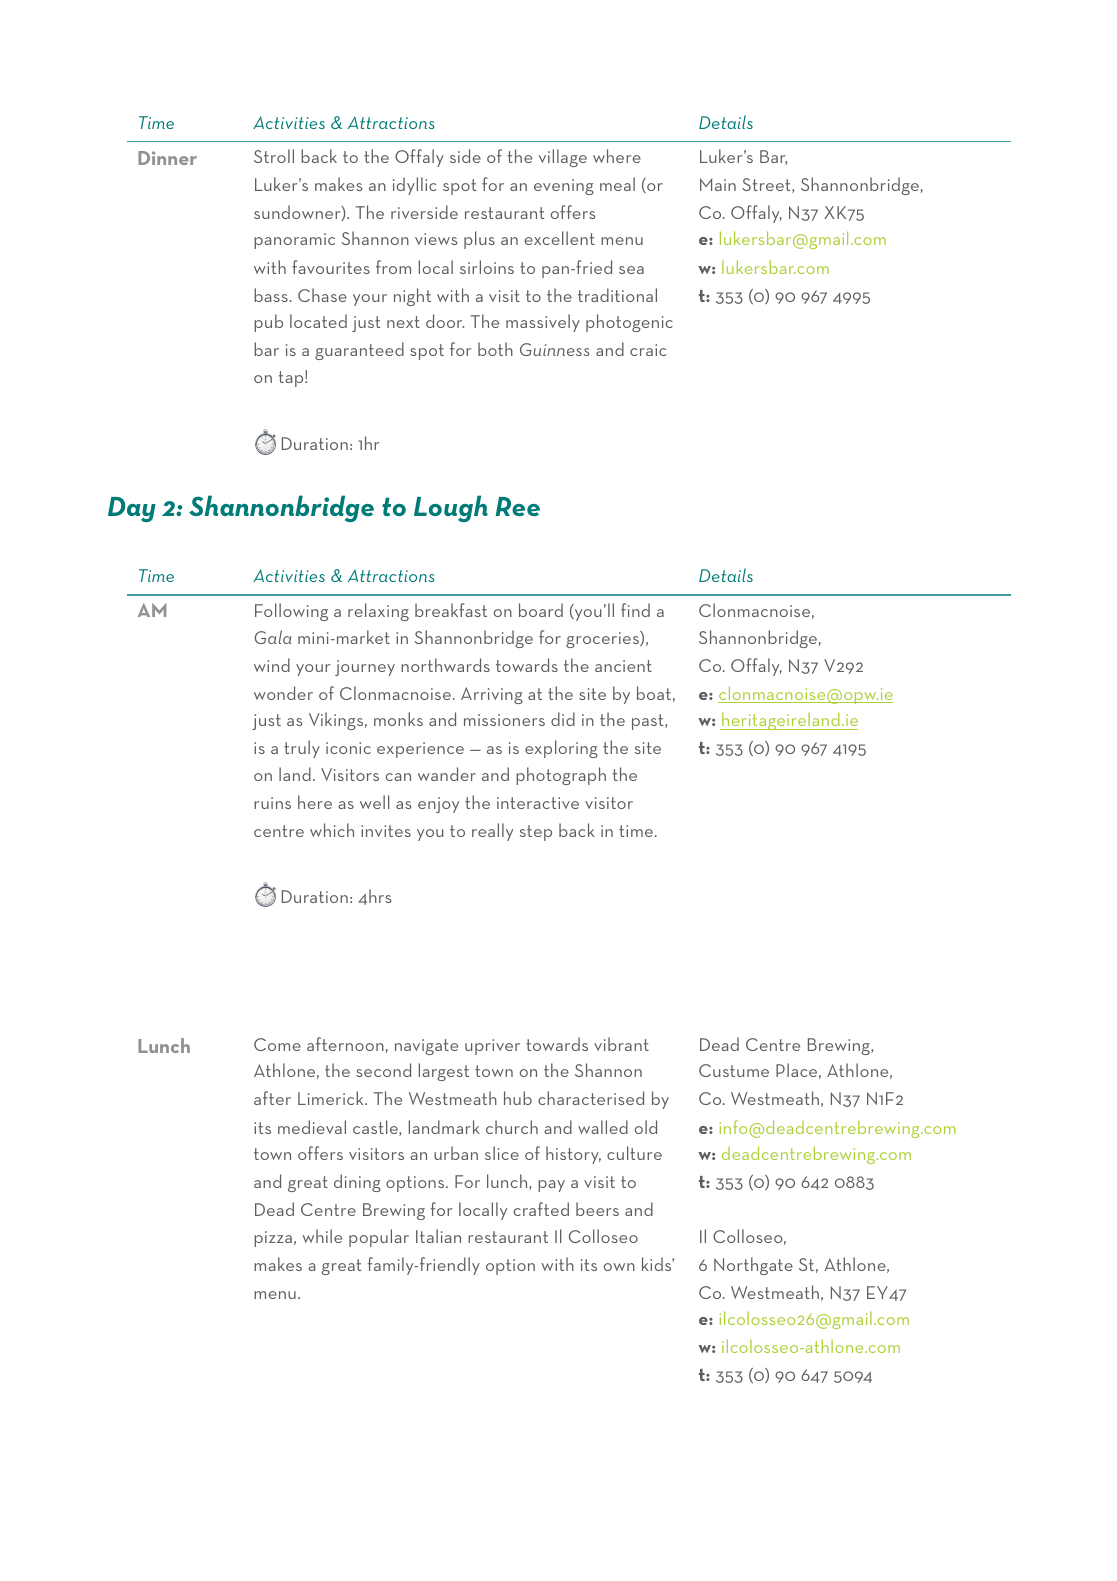  Describe the element at coordinates (635, 610) in the page. I see `find` at that location.
